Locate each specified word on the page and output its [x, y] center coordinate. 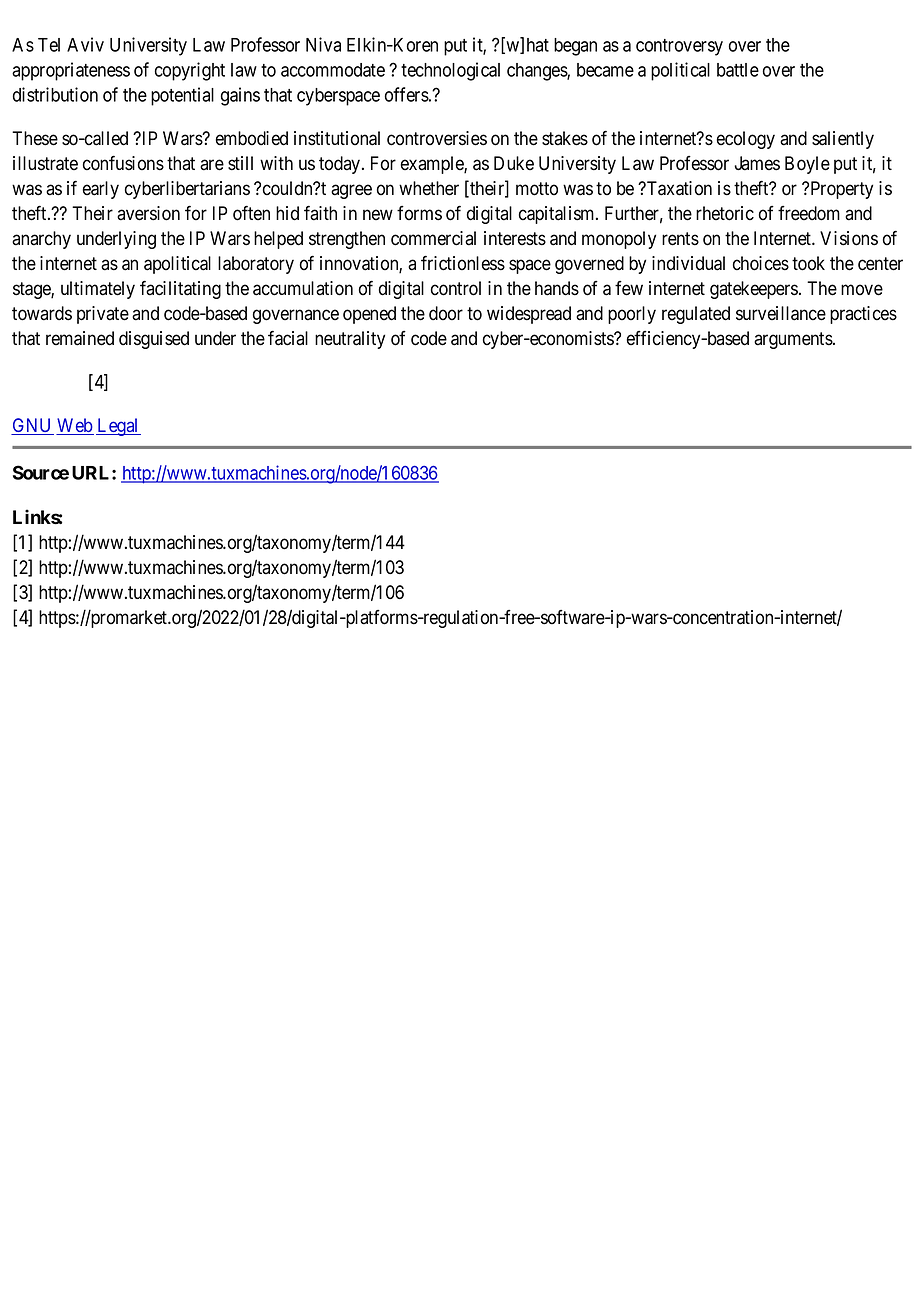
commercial [433, 238]
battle [738, 70]
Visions [849, 238]
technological [450, 71]
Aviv [85, 44]
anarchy [41, 240]
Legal [118, 427]
